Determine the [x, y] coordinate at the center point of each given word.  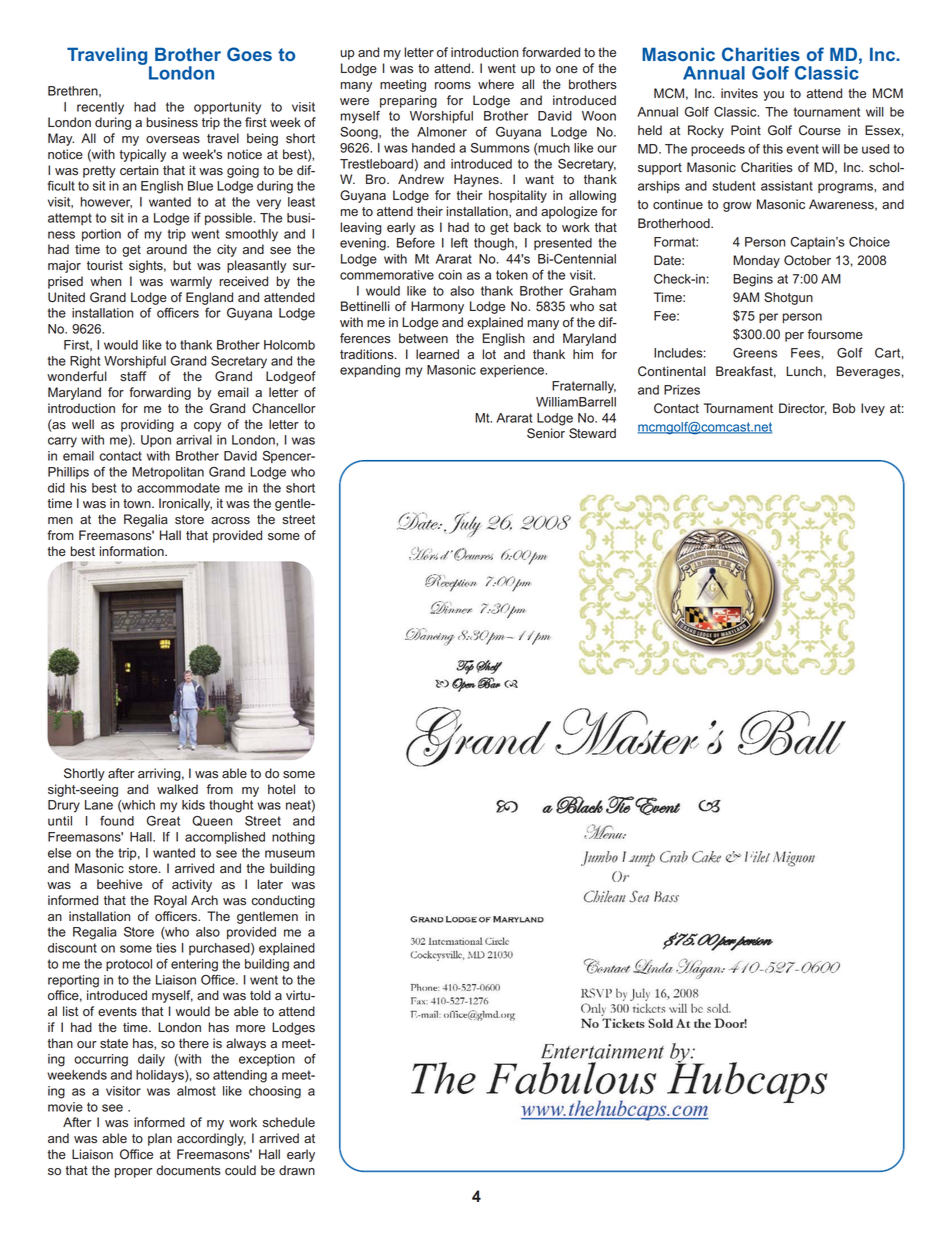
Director [803, 409]
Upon [156, 441]
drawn [297, 1170]
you [773, 96]
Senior [546, 433]
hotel [281, 789]
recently [100, 108]
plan [160, 1139]
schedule [289, 1122]
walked [177, 789]
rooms [453, 86]
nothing [293, 838]
